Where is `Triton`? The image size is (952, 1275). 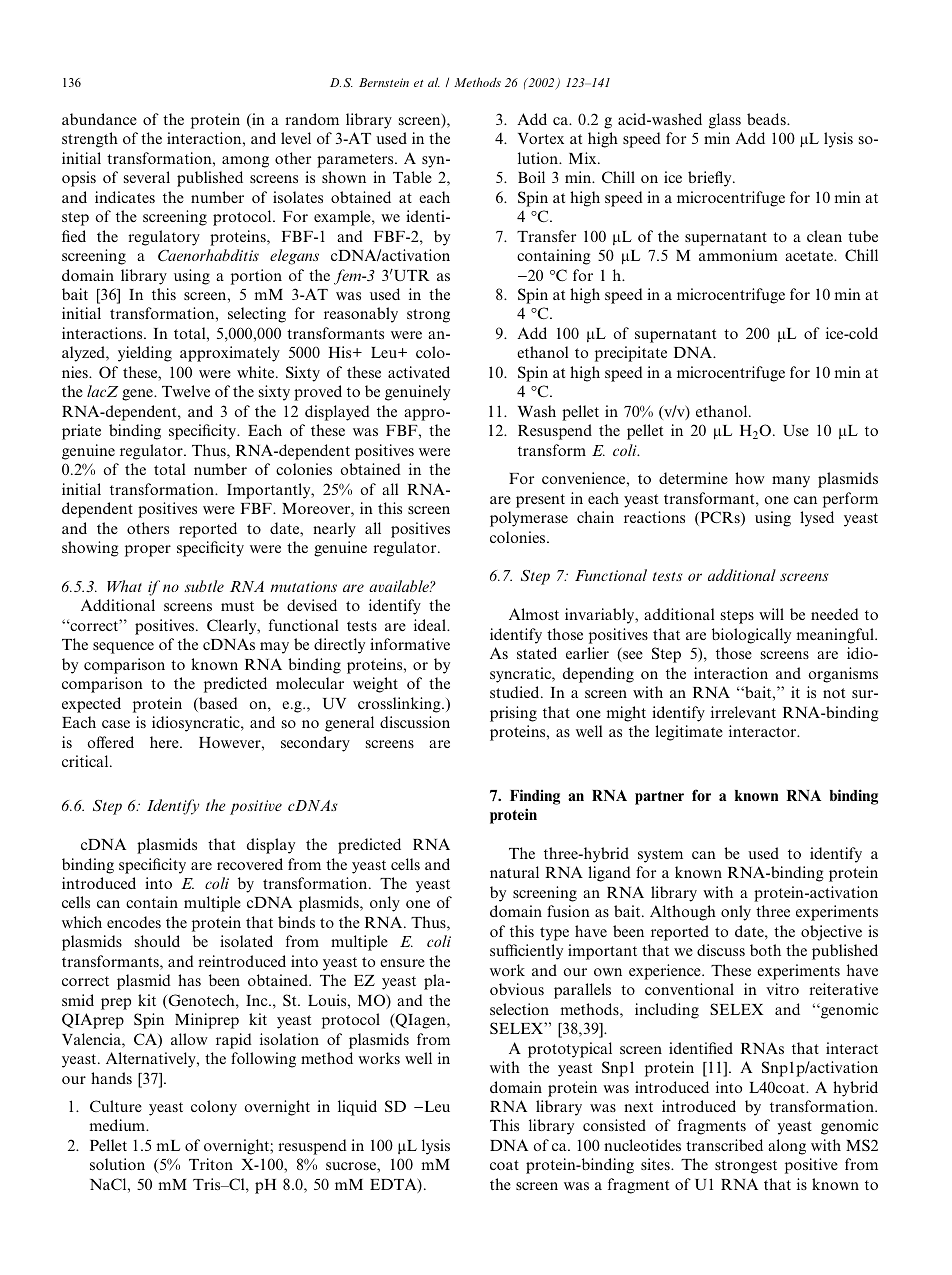
Triton is located at coordinates (211, 1164).
